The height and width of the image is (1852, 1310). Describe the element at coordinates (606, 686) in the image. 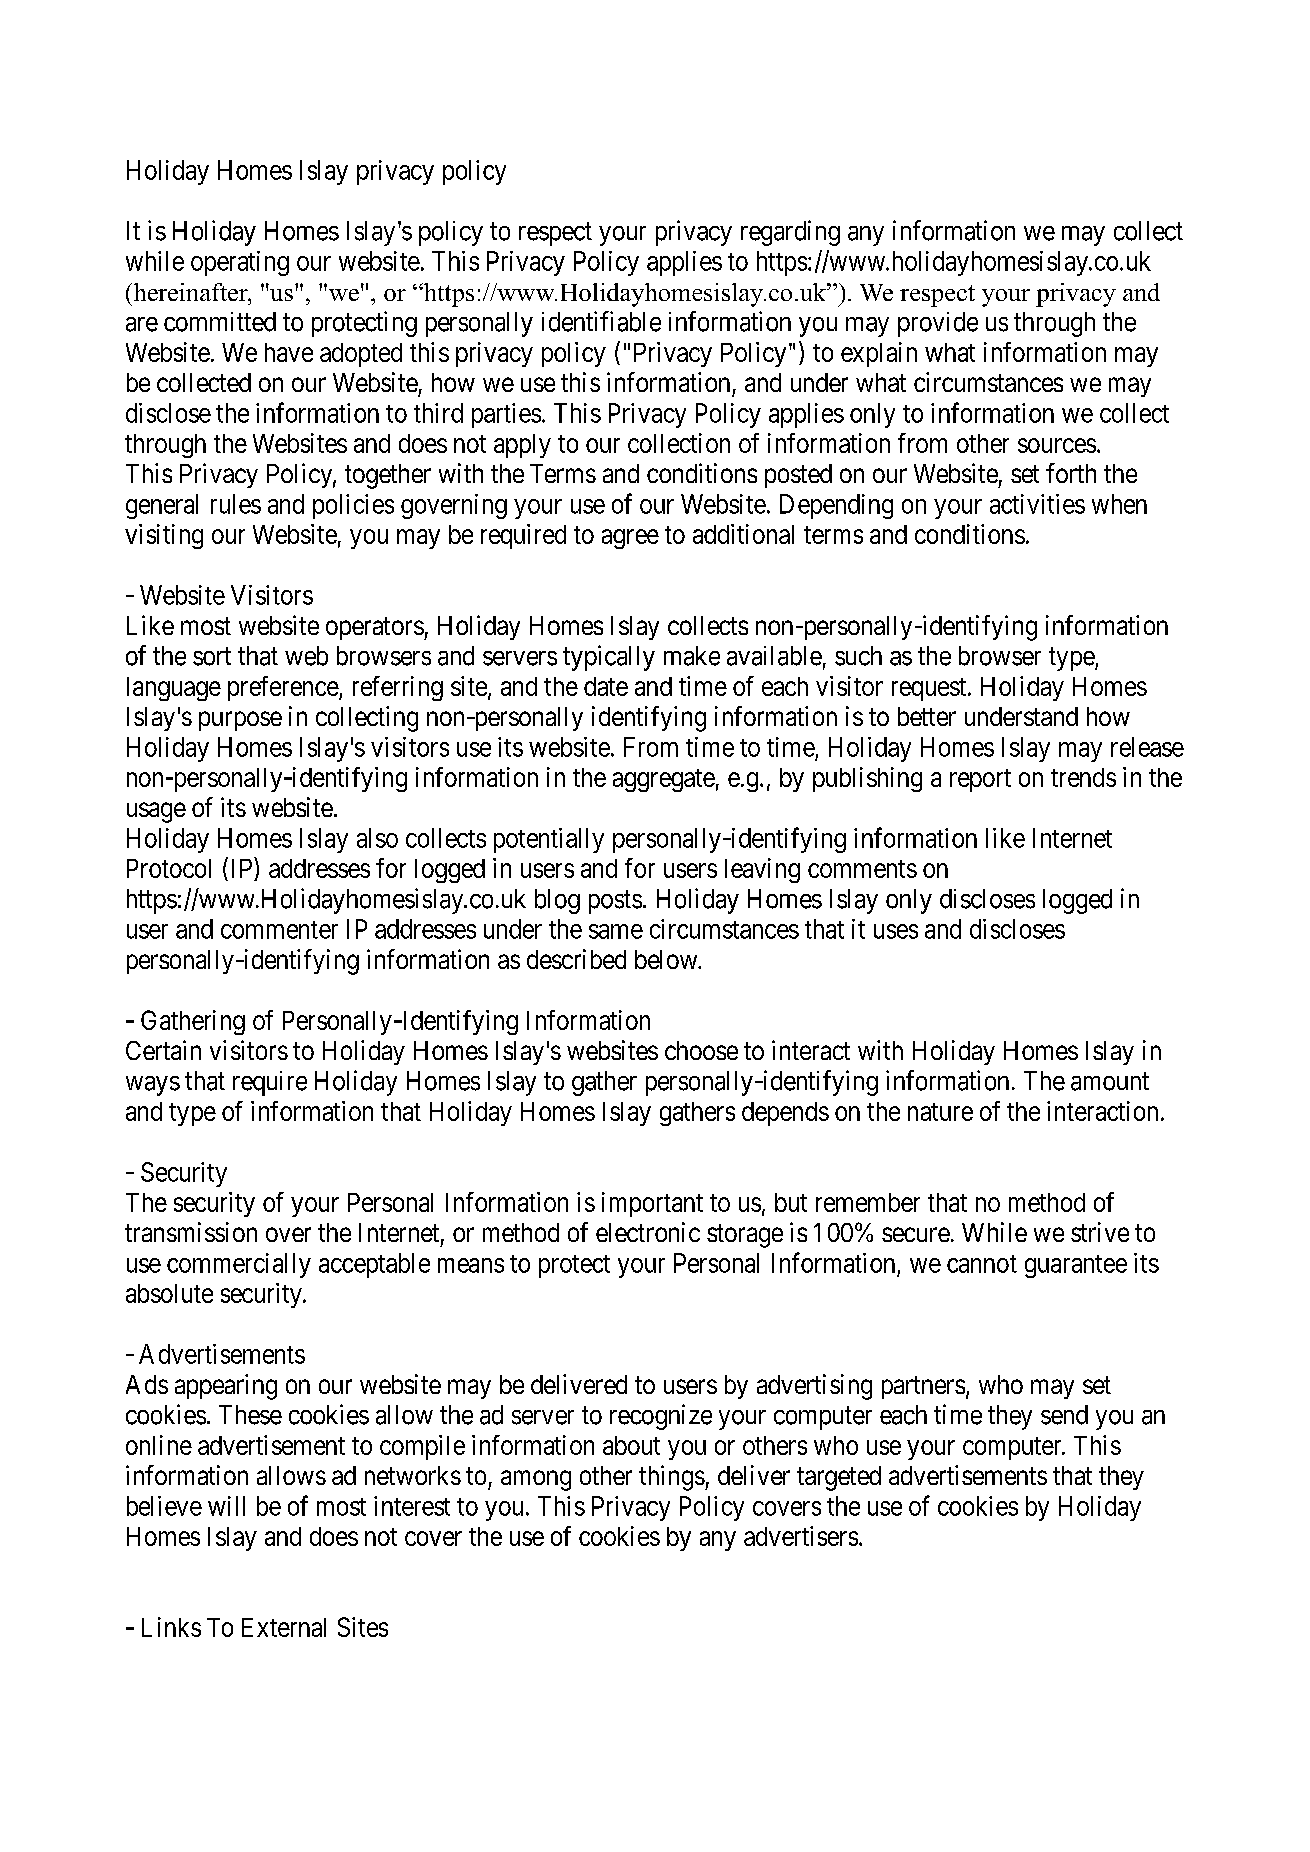

I see `date` at that location.
